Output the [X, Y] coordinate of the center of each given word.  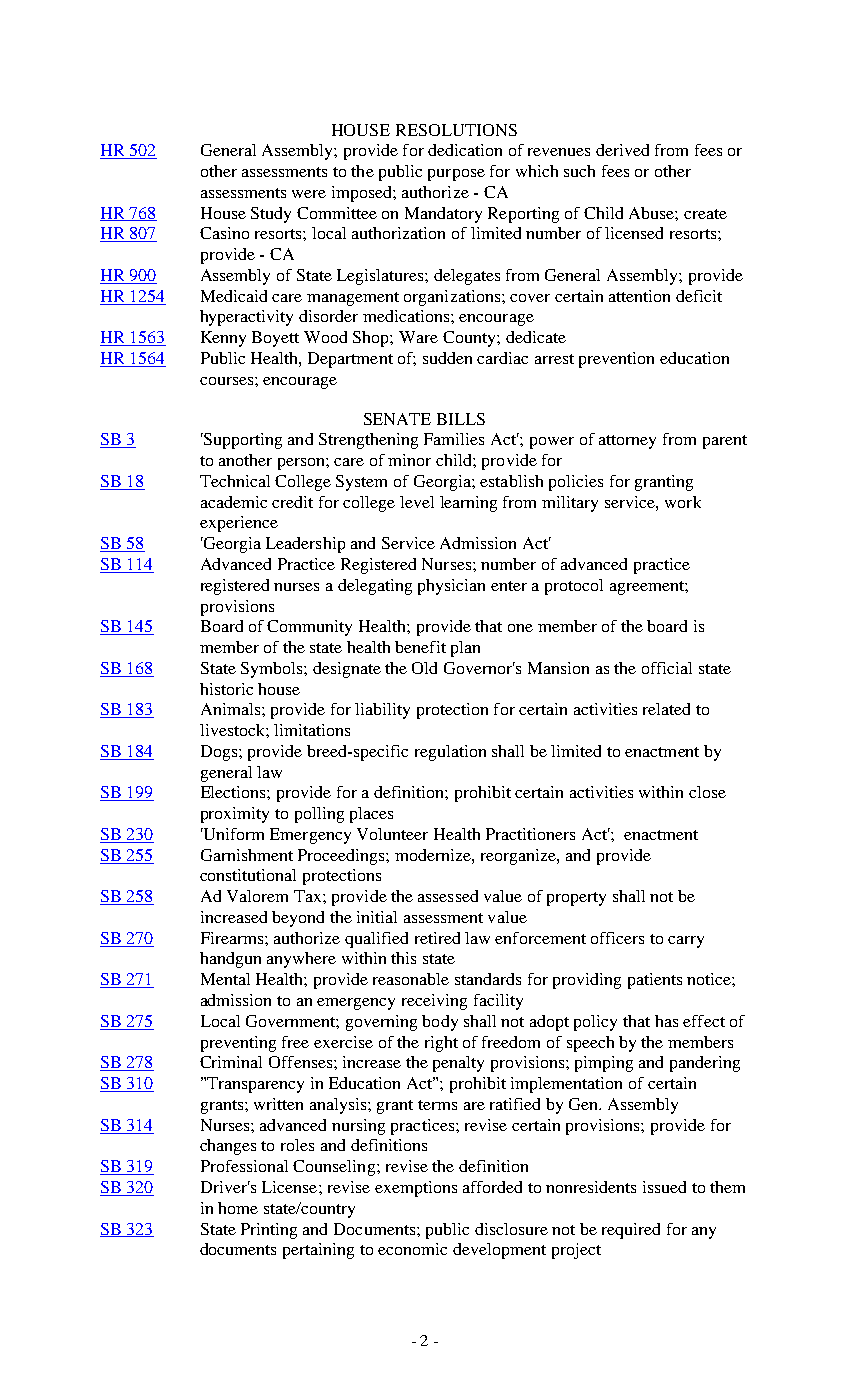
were [309, 194]
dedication [465, 150]
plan [465, 649]
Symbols [273, 670]
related [666, 709]
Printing [269, 1231]
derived [622, 150]
